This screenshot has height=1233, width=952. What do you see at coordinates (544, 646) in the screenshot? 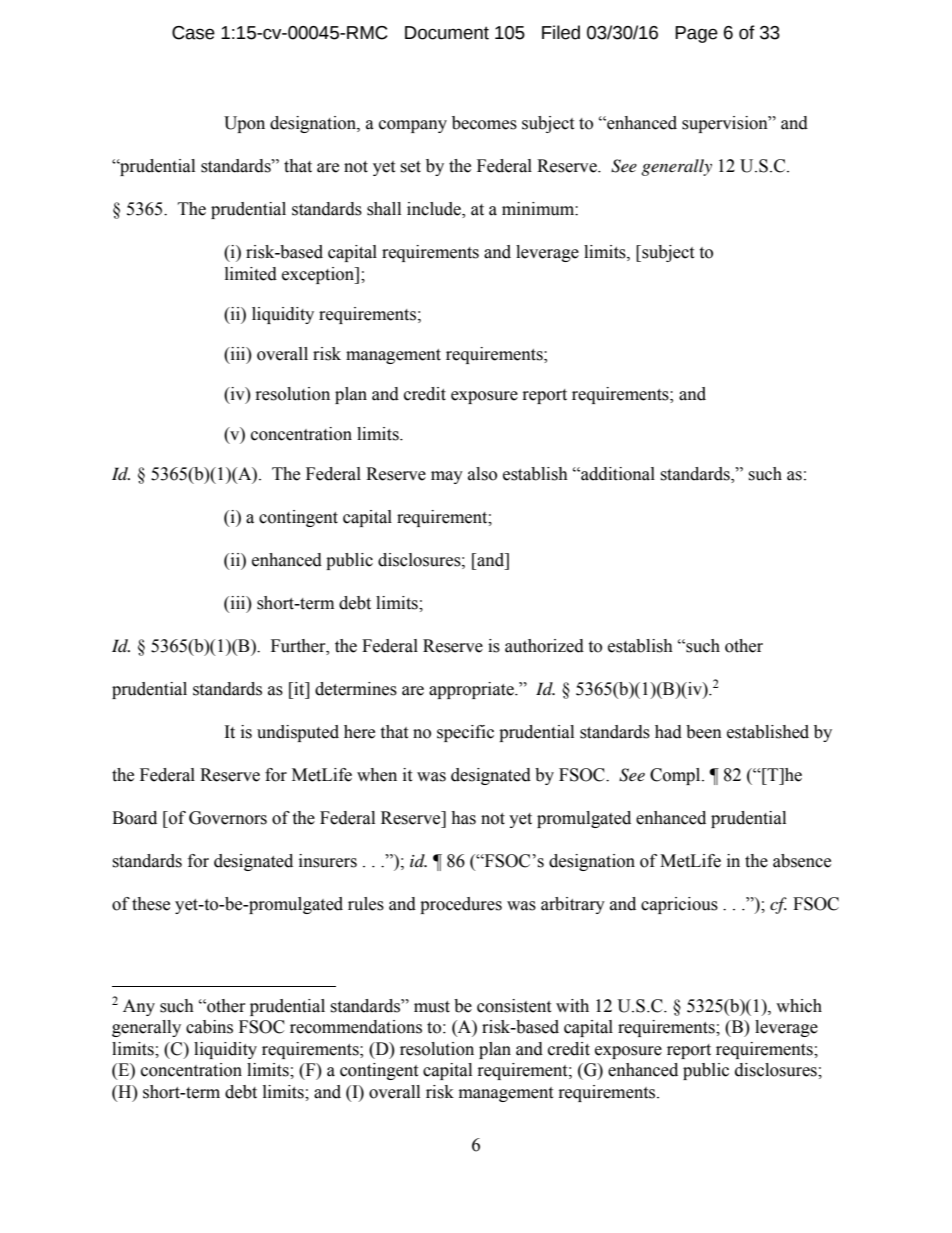
I see `authorized` at bounding box center [544, 646].
